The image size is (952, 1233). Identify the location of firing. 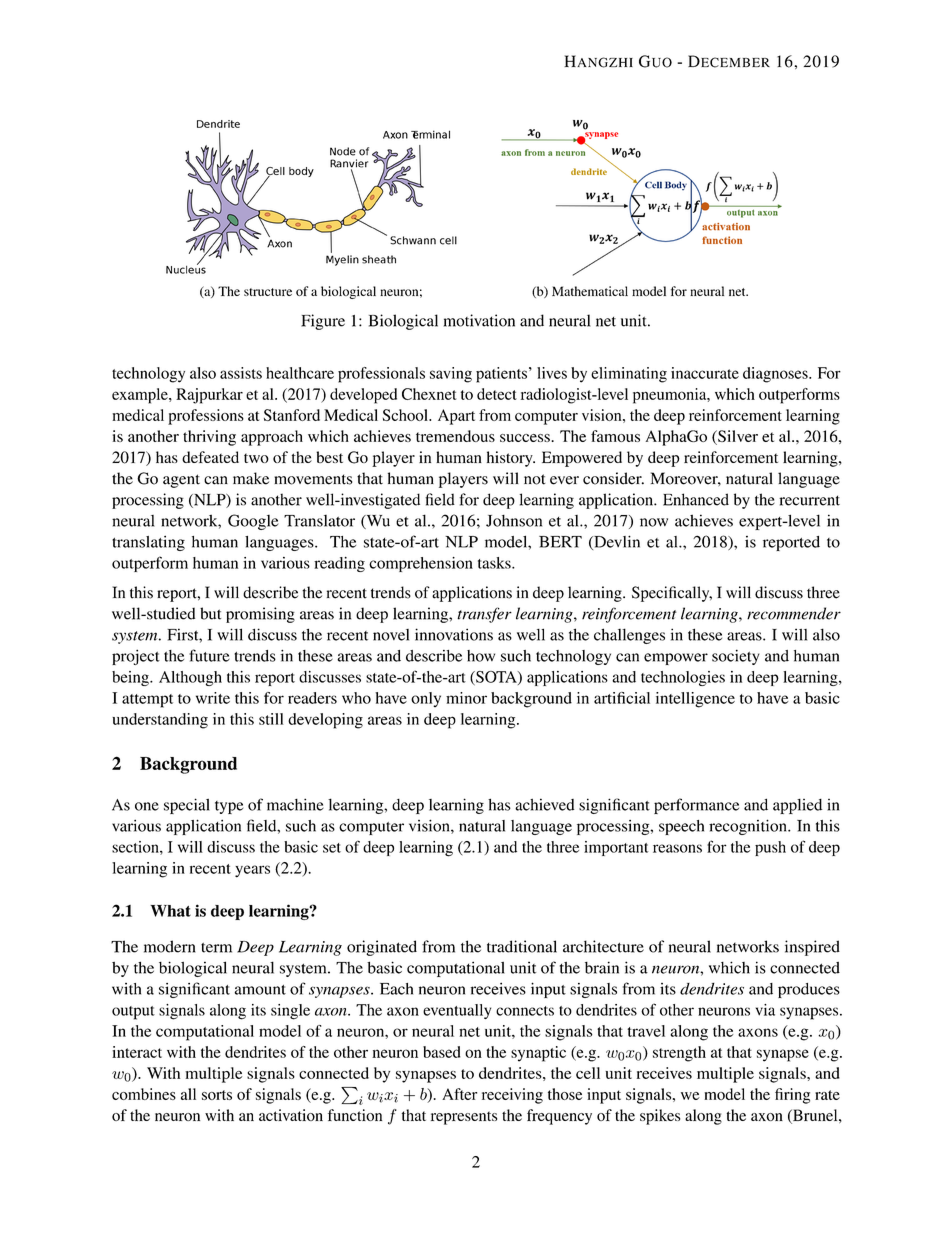
(792, 1096).
